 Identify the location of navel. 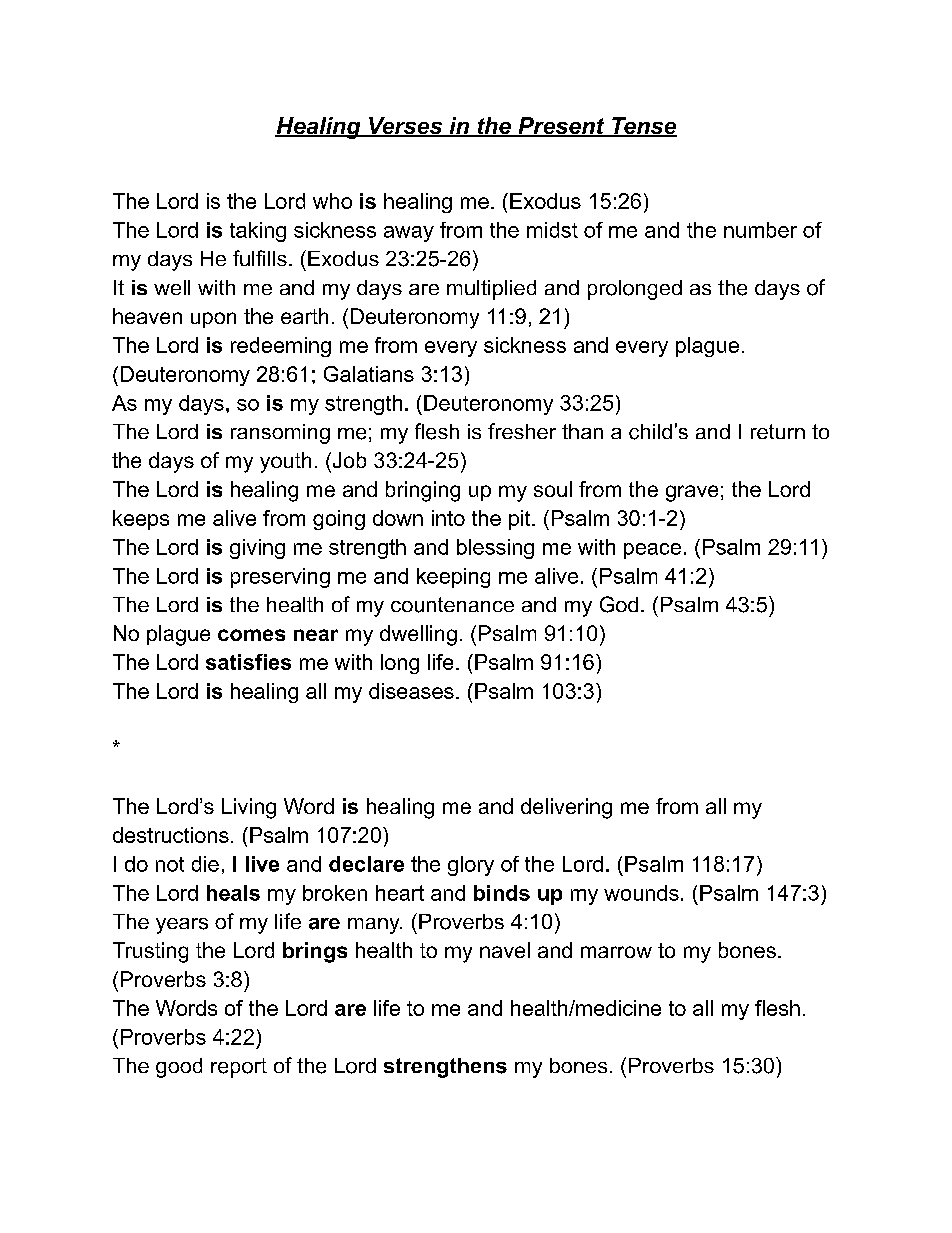
(505, 950).
